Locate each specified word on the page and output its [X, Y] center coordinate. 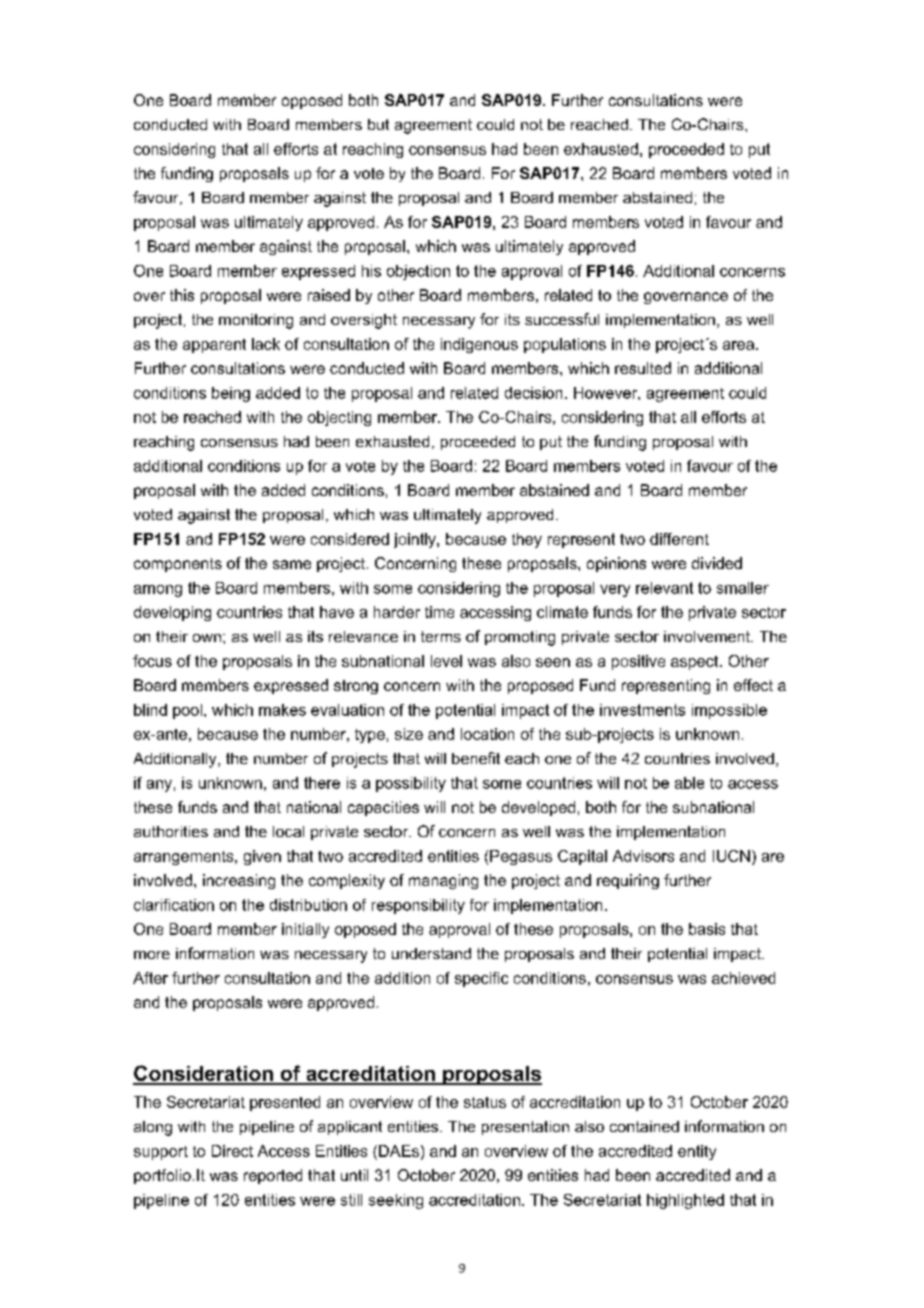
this [182, 295]
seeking [396, 1201]
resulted [643, 368]
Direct [232, 1151]
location [487, 734]
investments [642, 710]
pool [187, 711]
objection [418, 272]
